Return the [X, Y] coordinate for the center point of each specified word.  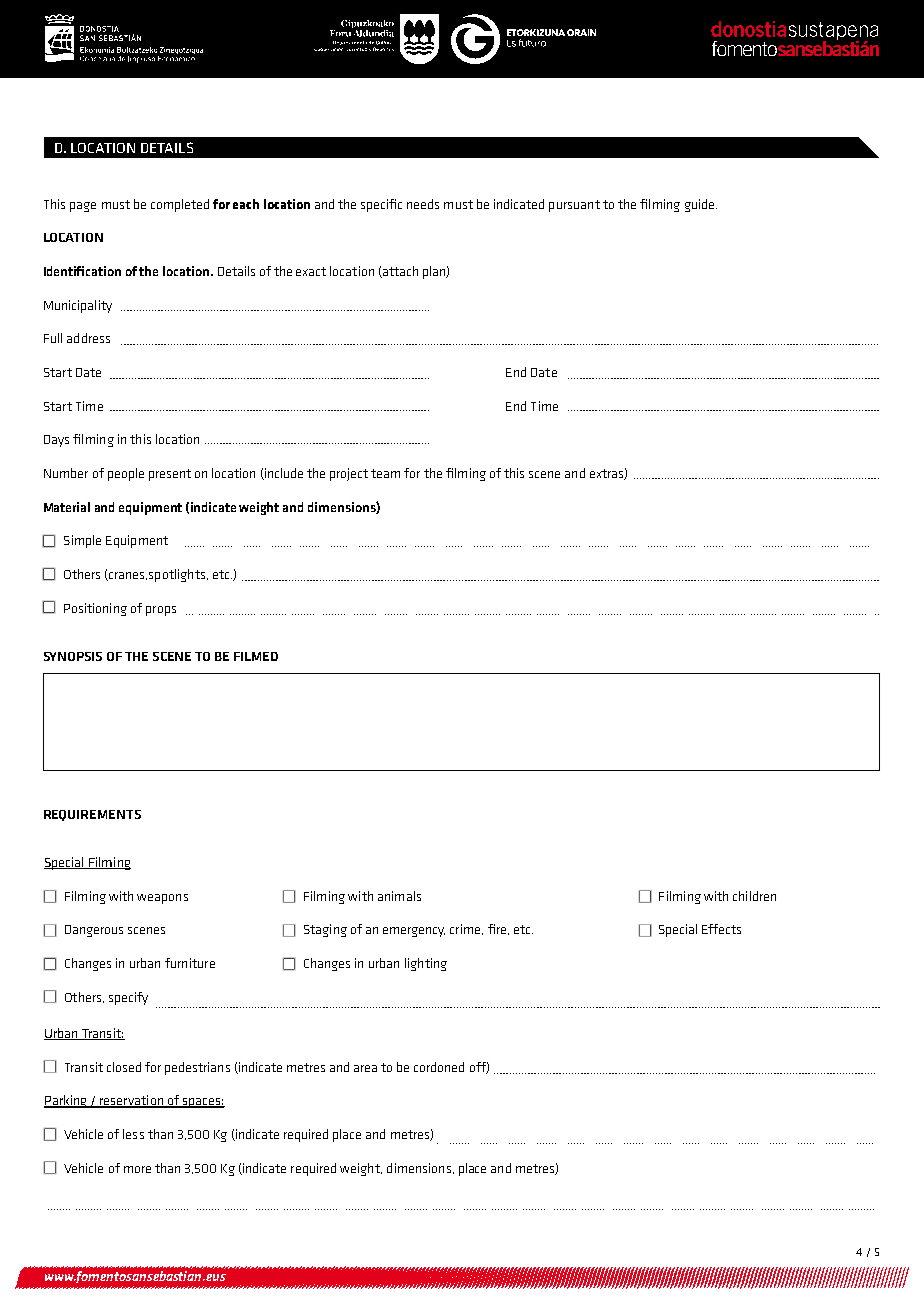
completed [180, 205]
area [365, 1068]
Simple [82, 541]
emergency [414, 932]
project [349, 474]
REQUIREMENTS [92, 815]
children [754, 896]
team [385, 473]
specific [381, 205]
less [133, 1134]
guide [701, 205]
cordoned [439, 1067]
